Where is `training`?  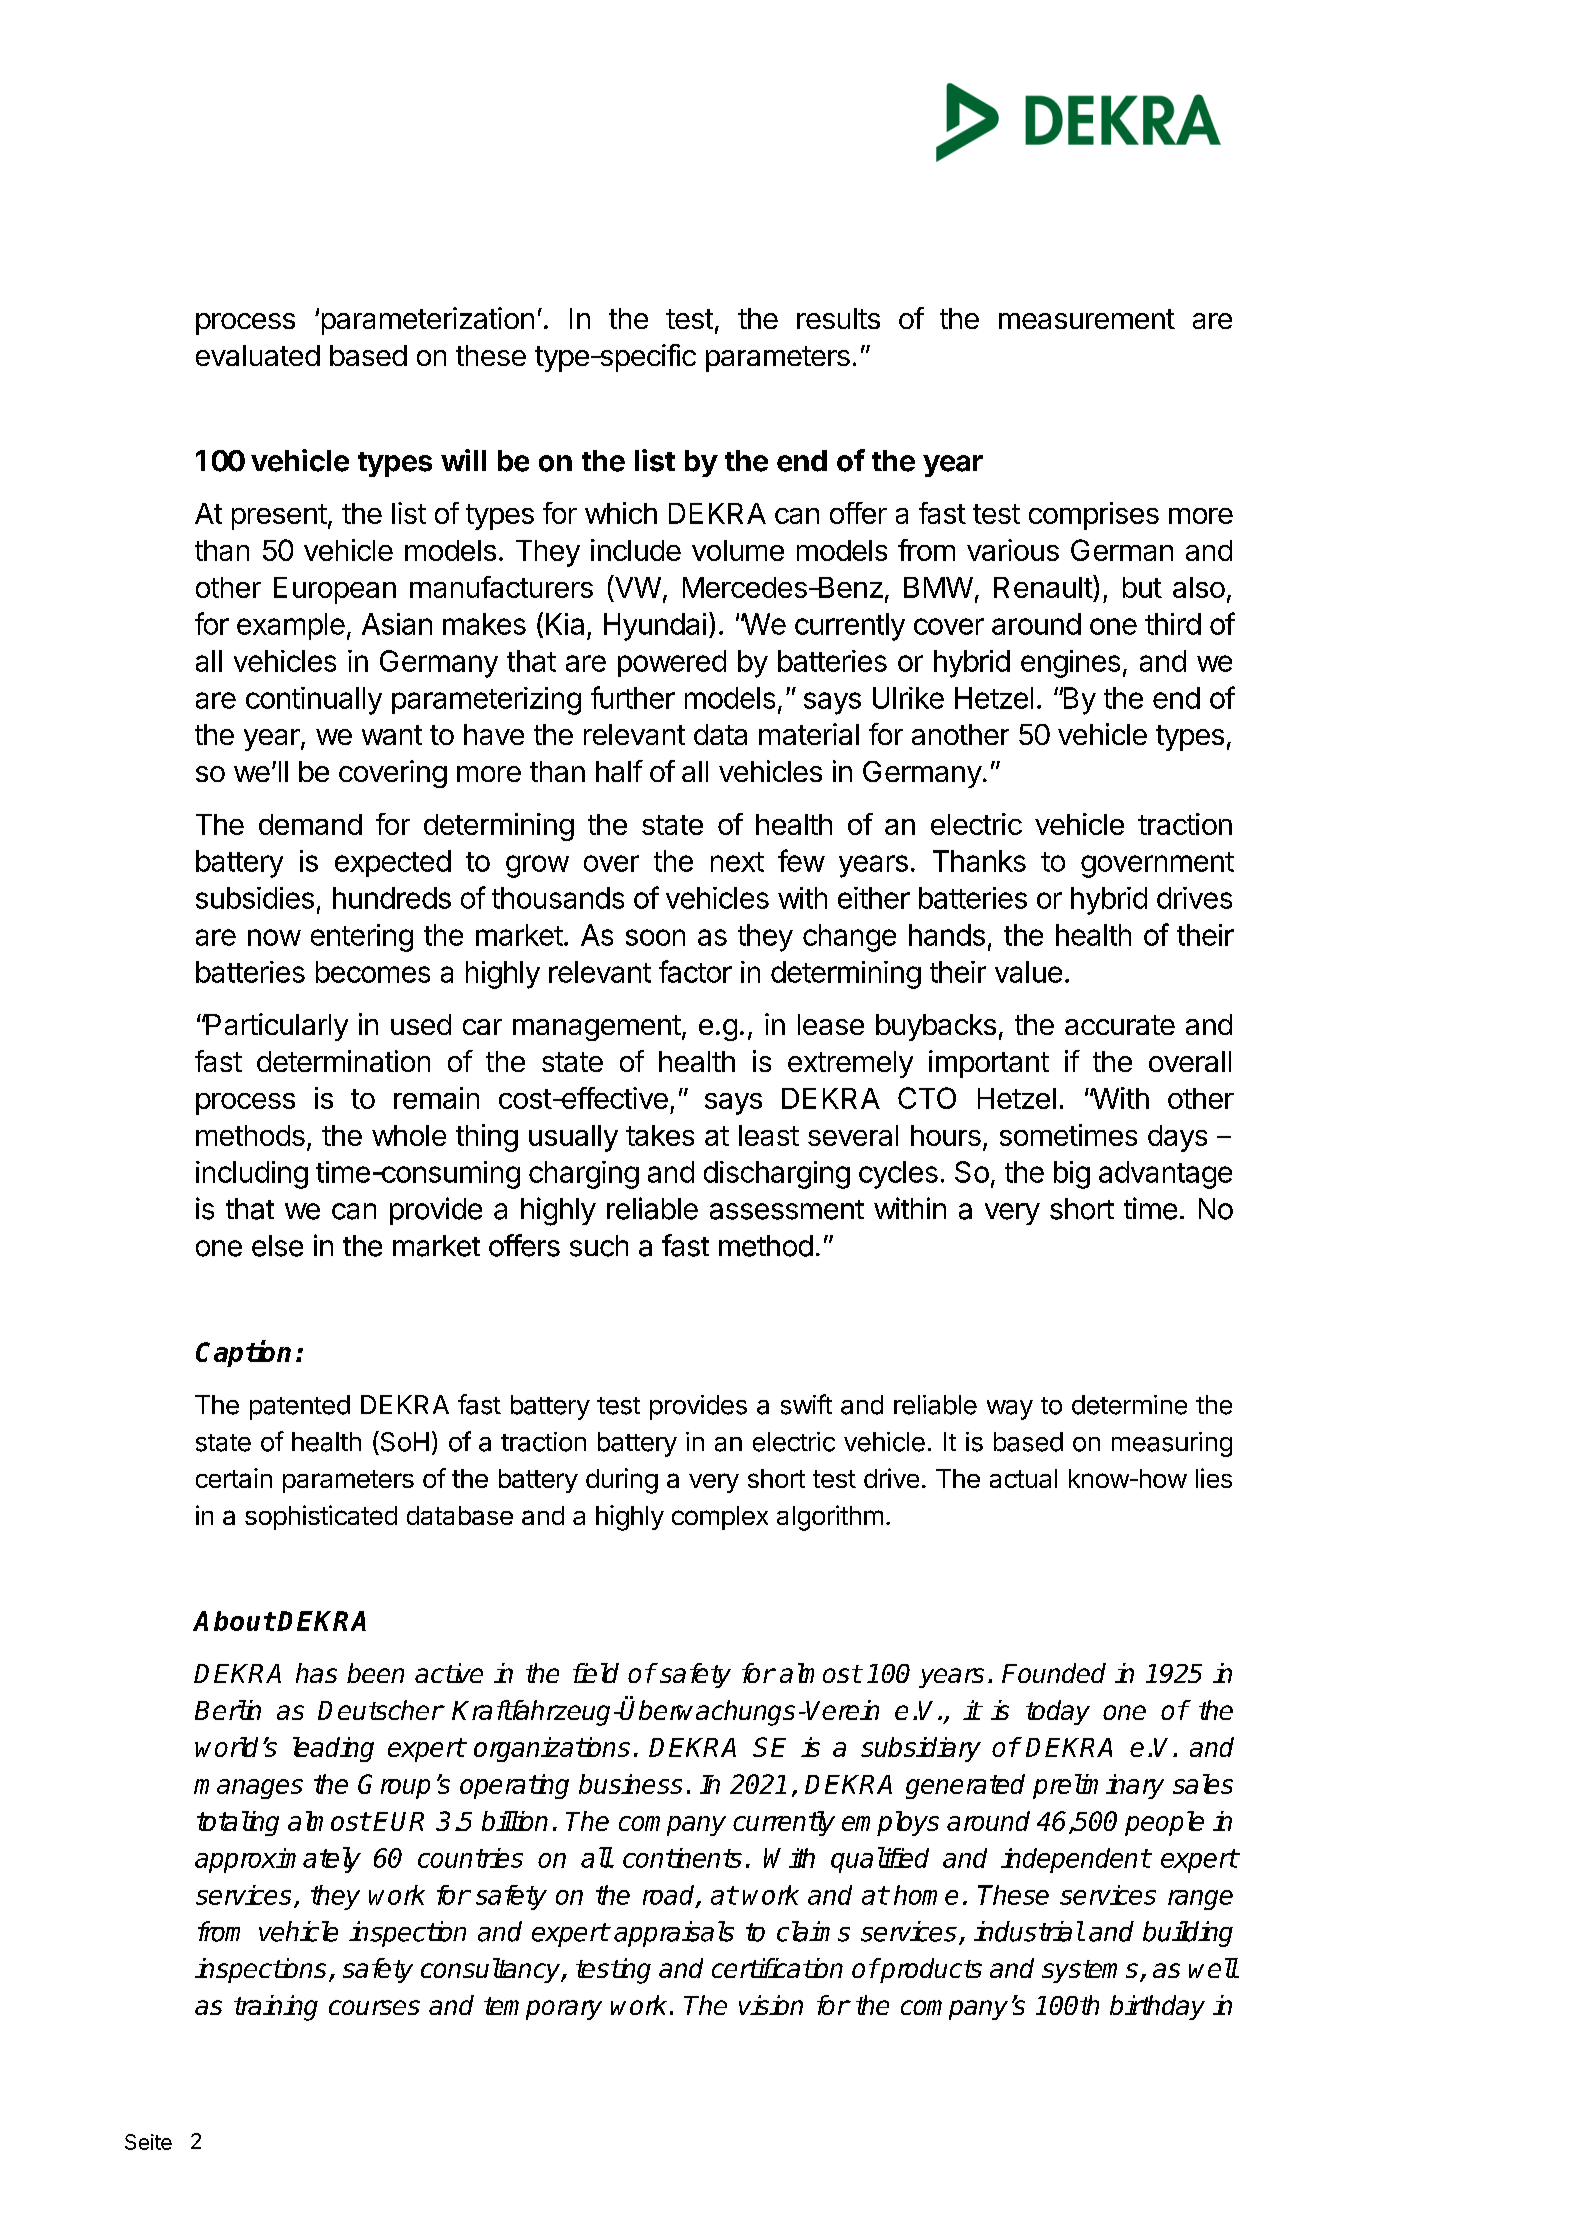
training is located at coordinates (276, 2008).
